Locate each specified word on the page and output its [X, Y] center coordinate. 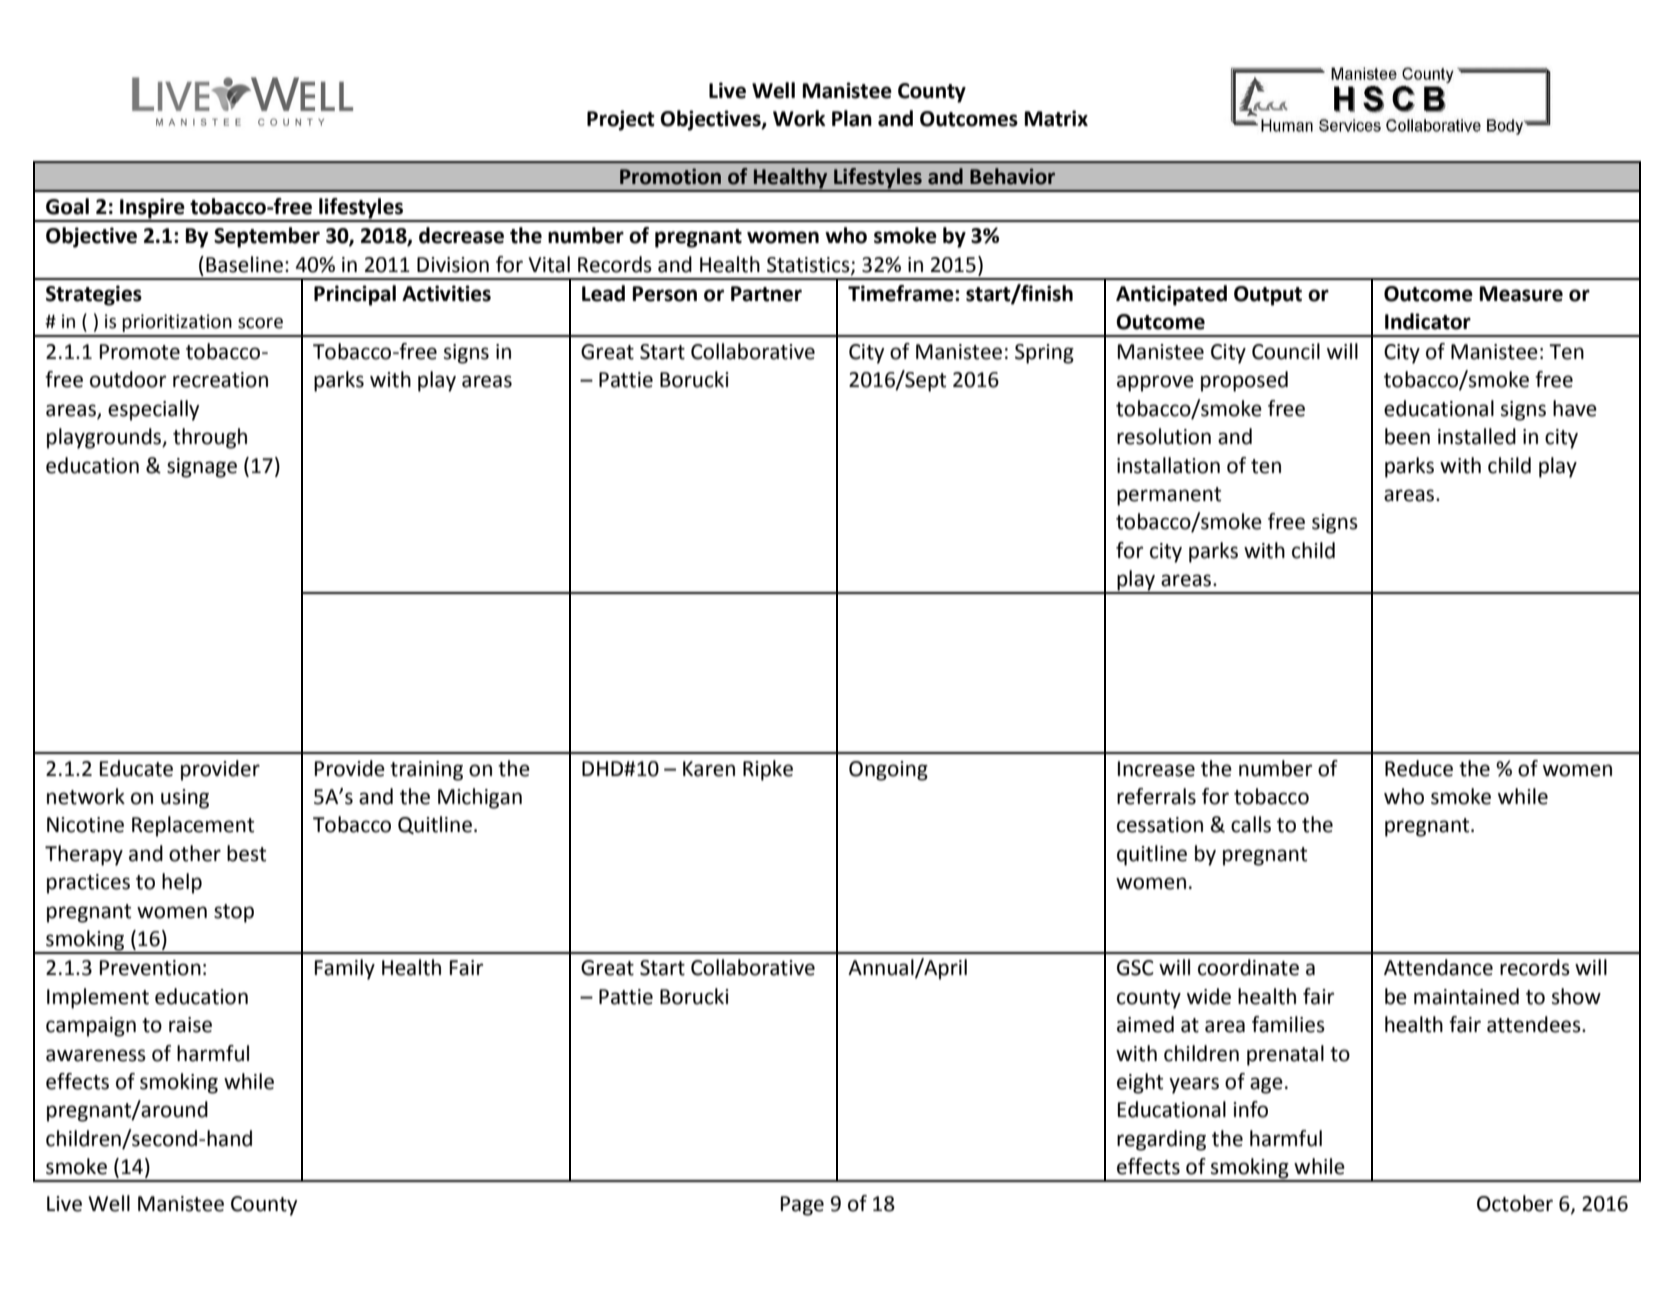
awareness [96, 1055]
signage [202, 468]
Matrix [1056, 118]
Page [802, 1206]
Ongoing [888, 771]
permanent [1169, 496]
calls [1251, 824]
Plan [852, 118]
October [1515, 1203]
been [1407, 436]
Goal [67, 206]
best [246, 853]
